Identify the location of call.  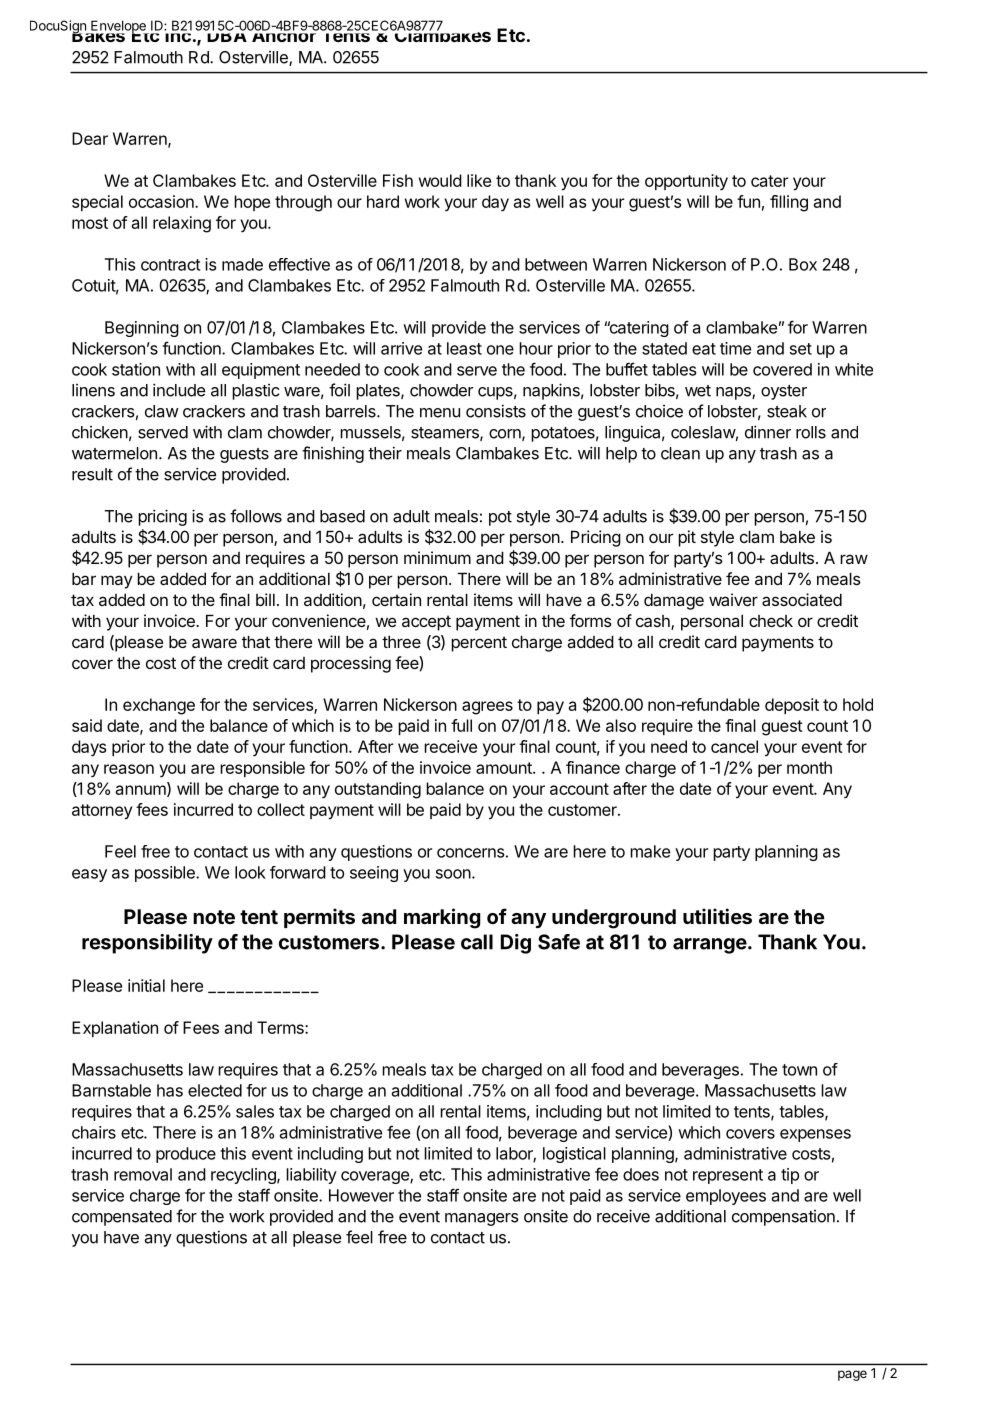
(477, 942).
